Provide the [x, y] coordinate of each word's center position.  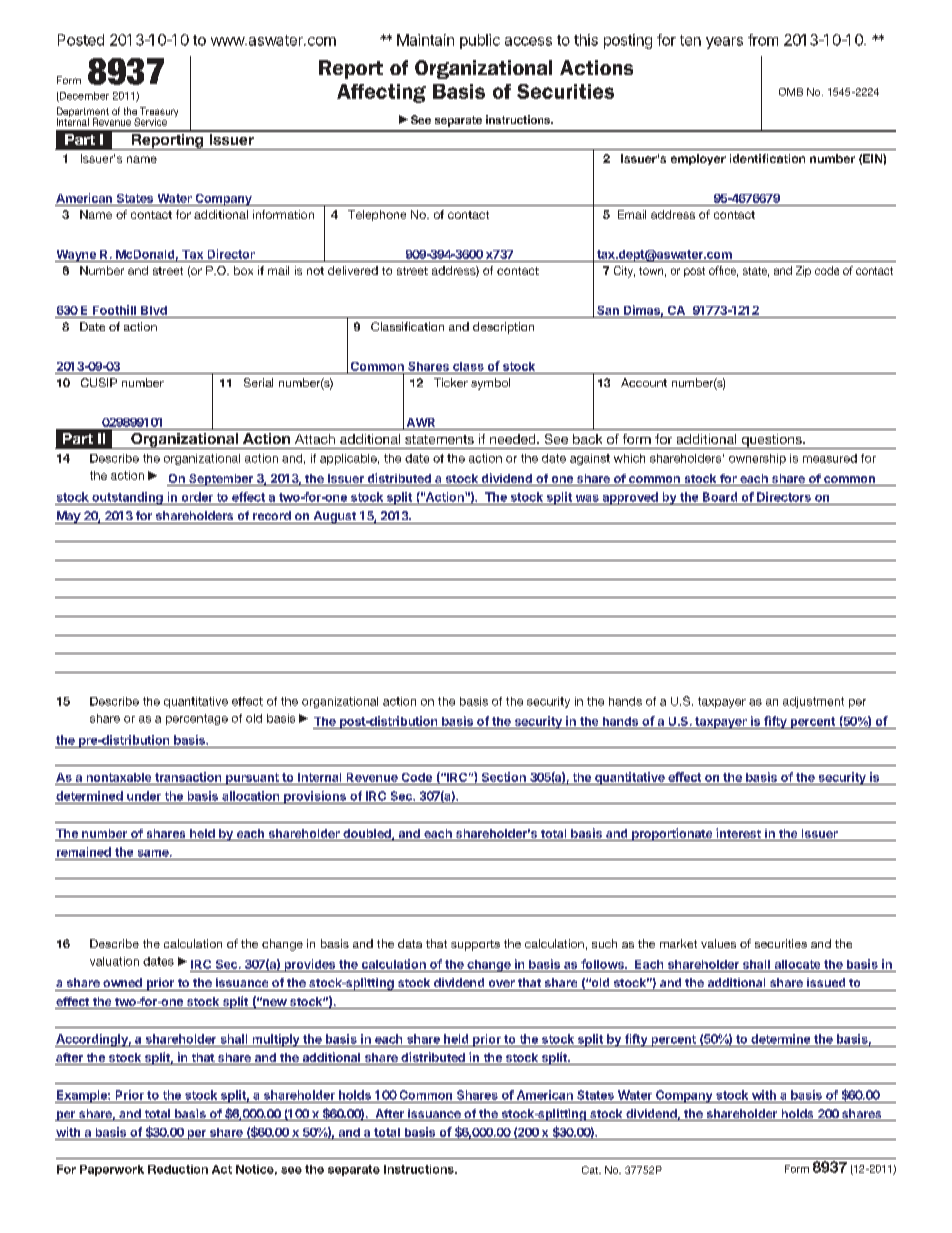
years [724, 43]
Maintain [425, 40]
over [502, 983]
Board [720, 497]
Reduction [178, 1169]
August [335, 517]
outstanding [127, 498]
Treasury [158, 113]
